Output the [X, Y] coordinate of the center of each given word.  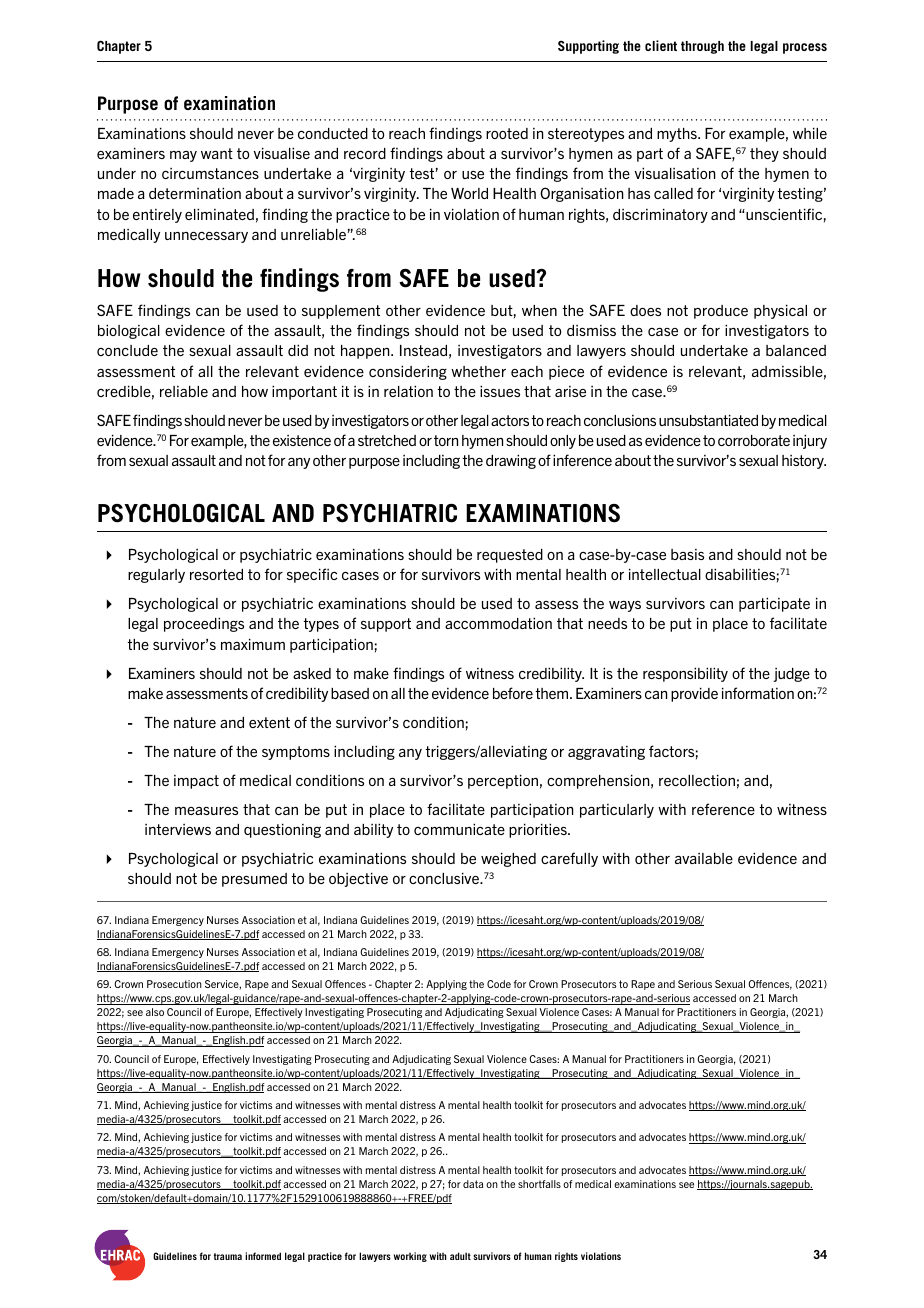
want [217, 153]
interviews [178, 829]
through [702, 47]
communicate [459, 829]
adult [460, 1256]
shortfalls [539, 1184]
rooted [507, 133]
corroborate [754, 440]
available [704, 858]
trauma [228, 1256]
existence [302, 440]
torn [446, 440]
